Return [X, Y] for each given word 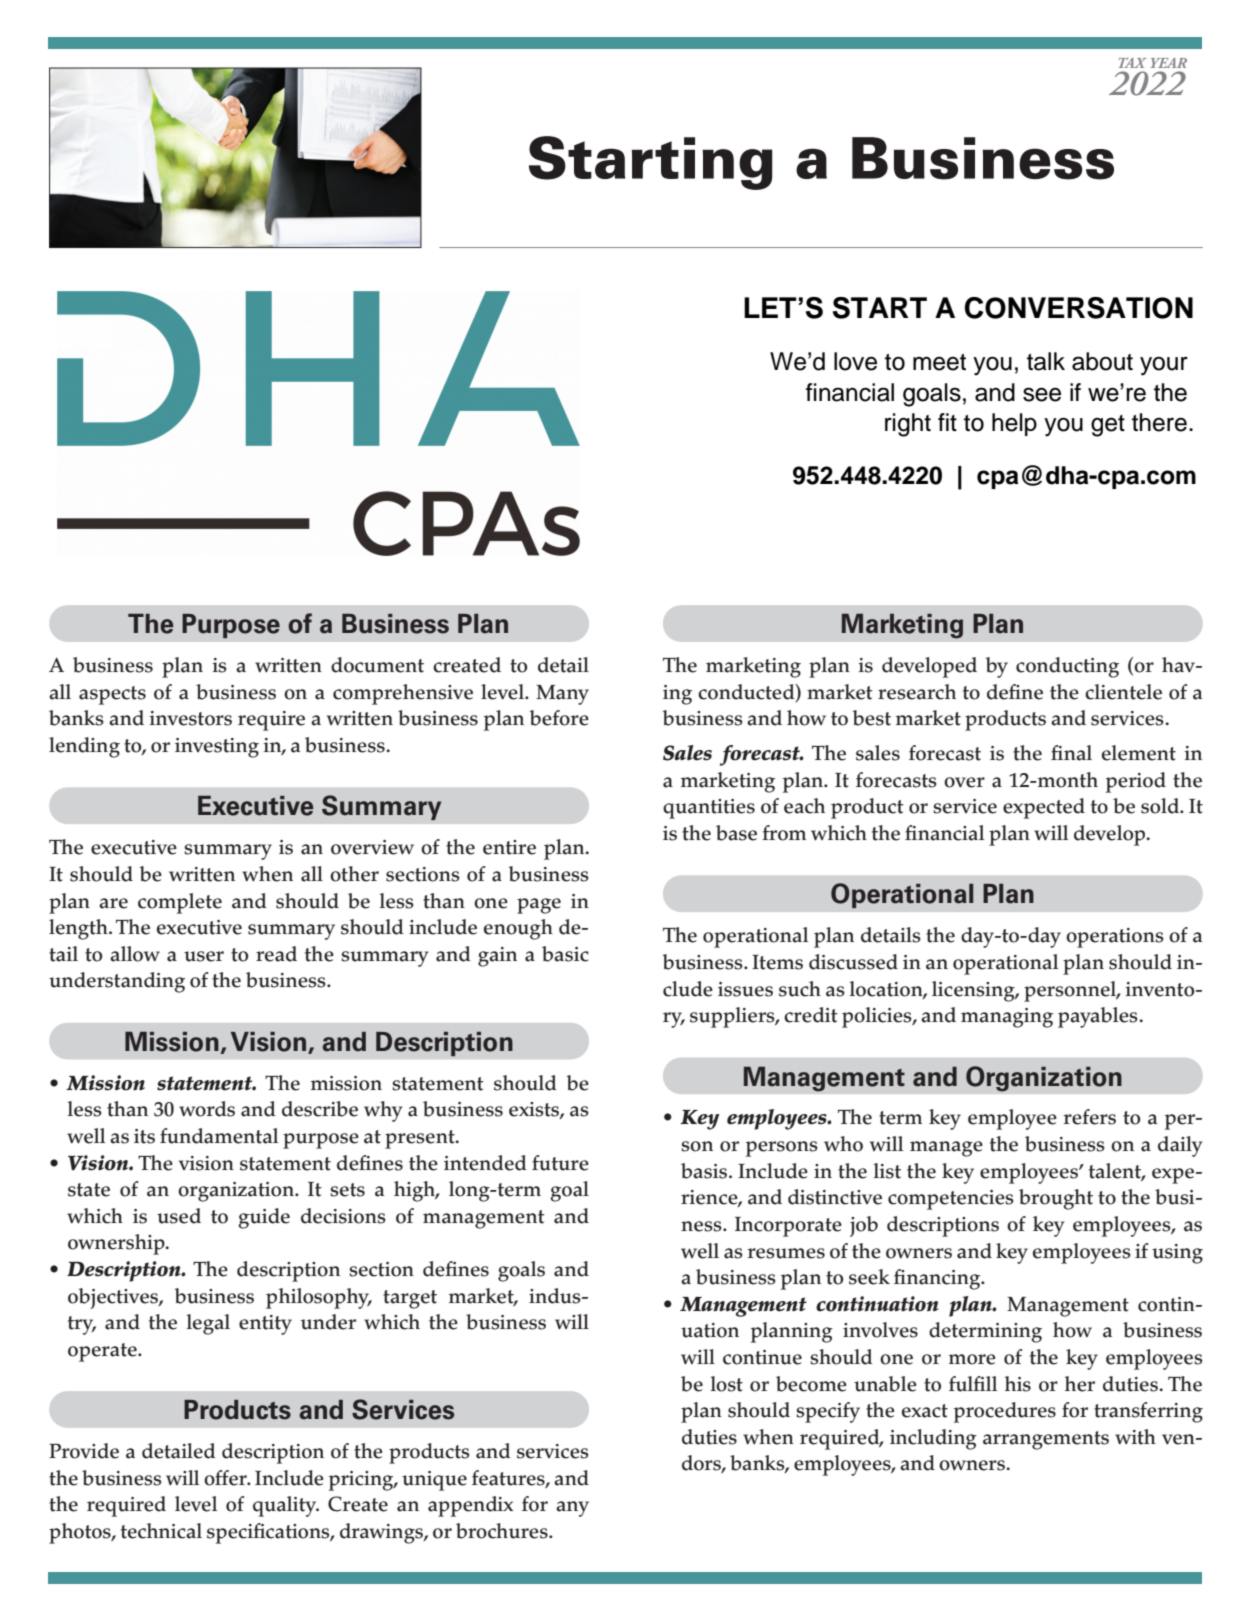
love [855, 361]
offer [226, 1478]
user [204, 956]
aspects [112, 695]
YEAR [1169, 63]
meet [939, 362]
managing [1007, 1018]
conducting [1067, 667]
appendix [470, 1506]
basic [565, 954]
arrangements [1046, 1440]
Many [562, 695]
